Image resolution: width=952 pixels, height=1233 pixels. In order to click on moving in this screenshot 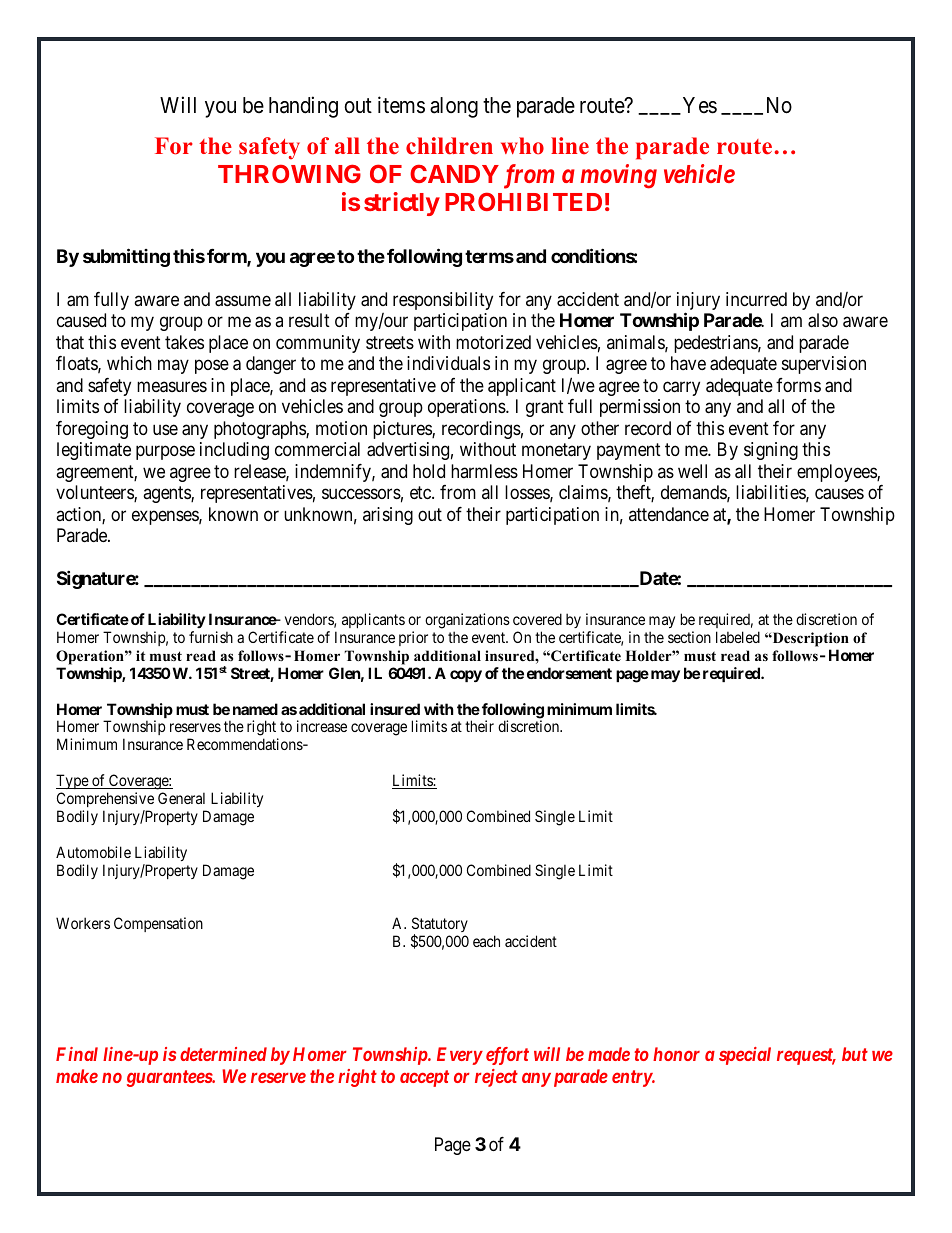, I will do `click(618, 176)`.
